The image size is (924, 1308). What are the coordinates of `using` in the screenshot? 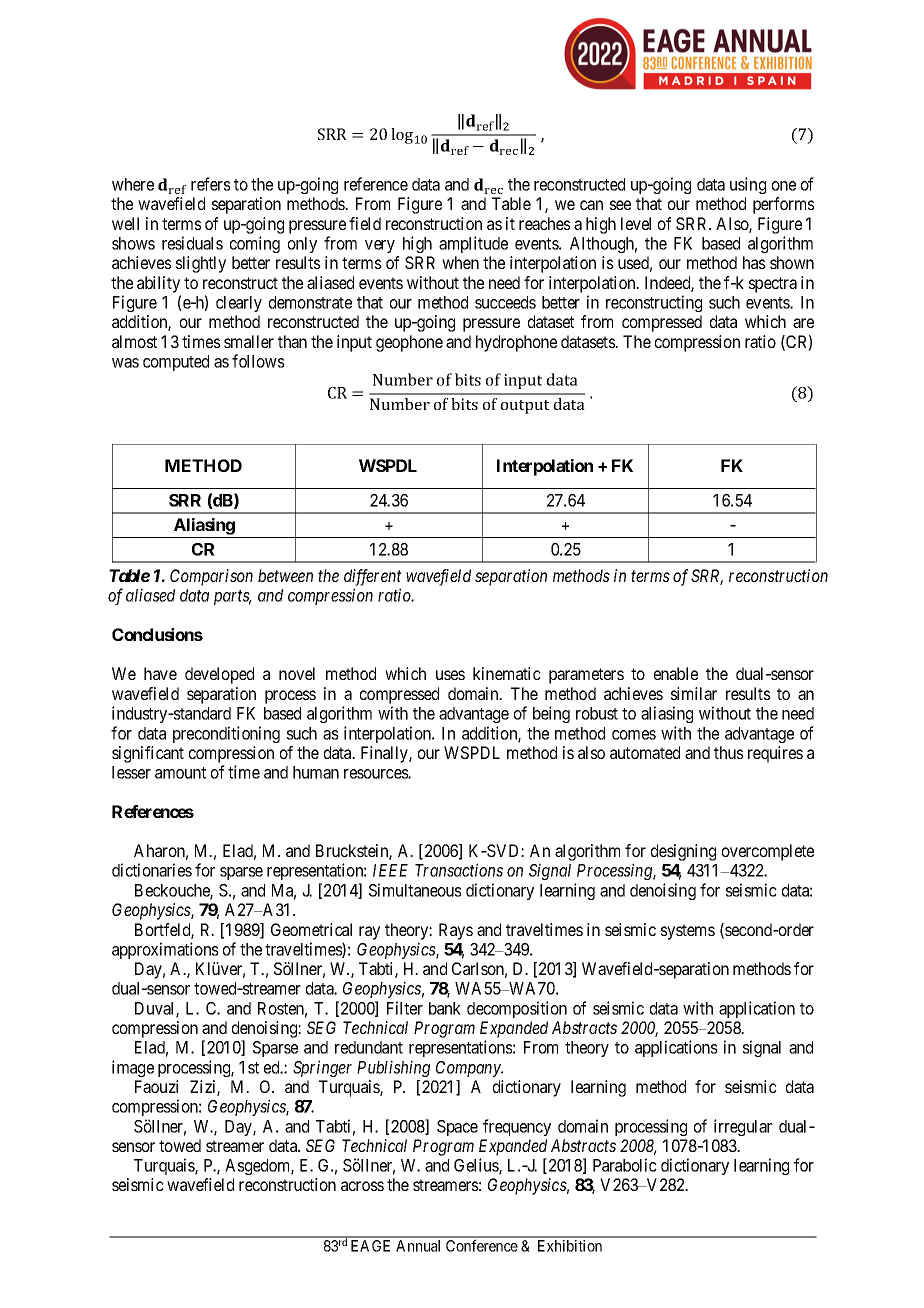 It's located at (748, 185).
